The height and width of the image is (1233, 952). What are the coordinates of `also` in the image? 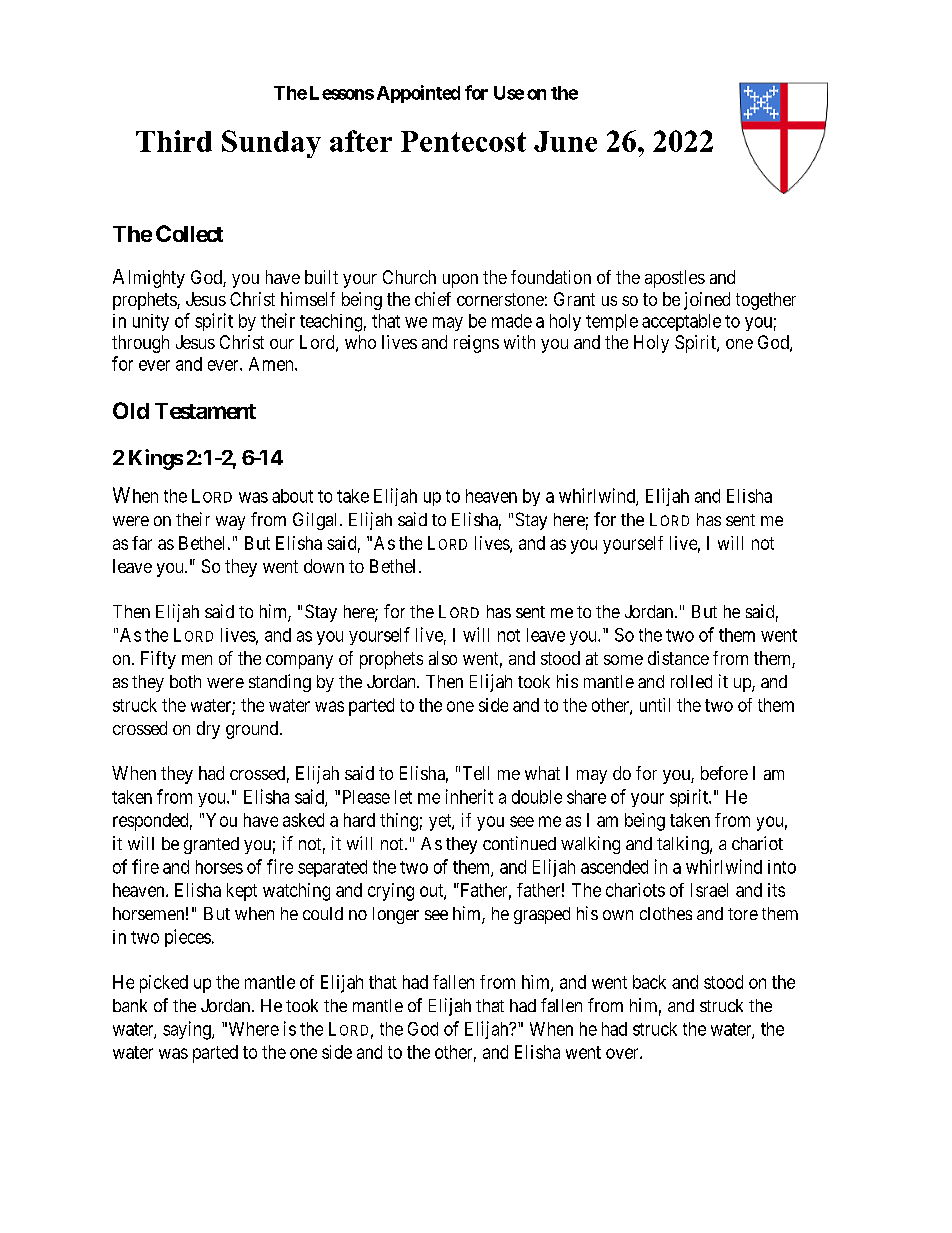 It's located at (443, 658).
